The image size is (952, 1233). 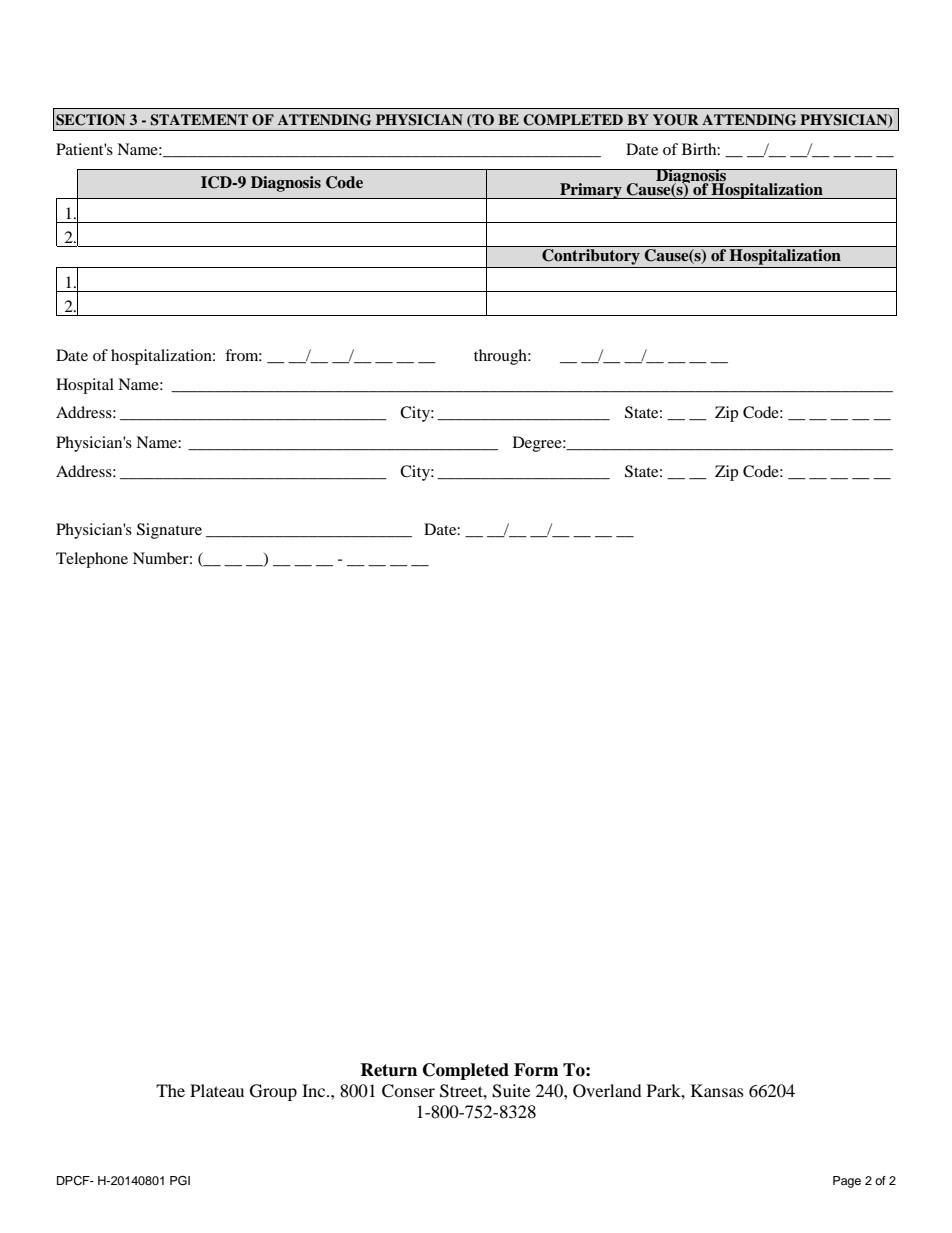 I want to click on Kansas, so click(x=717, y=1090).
